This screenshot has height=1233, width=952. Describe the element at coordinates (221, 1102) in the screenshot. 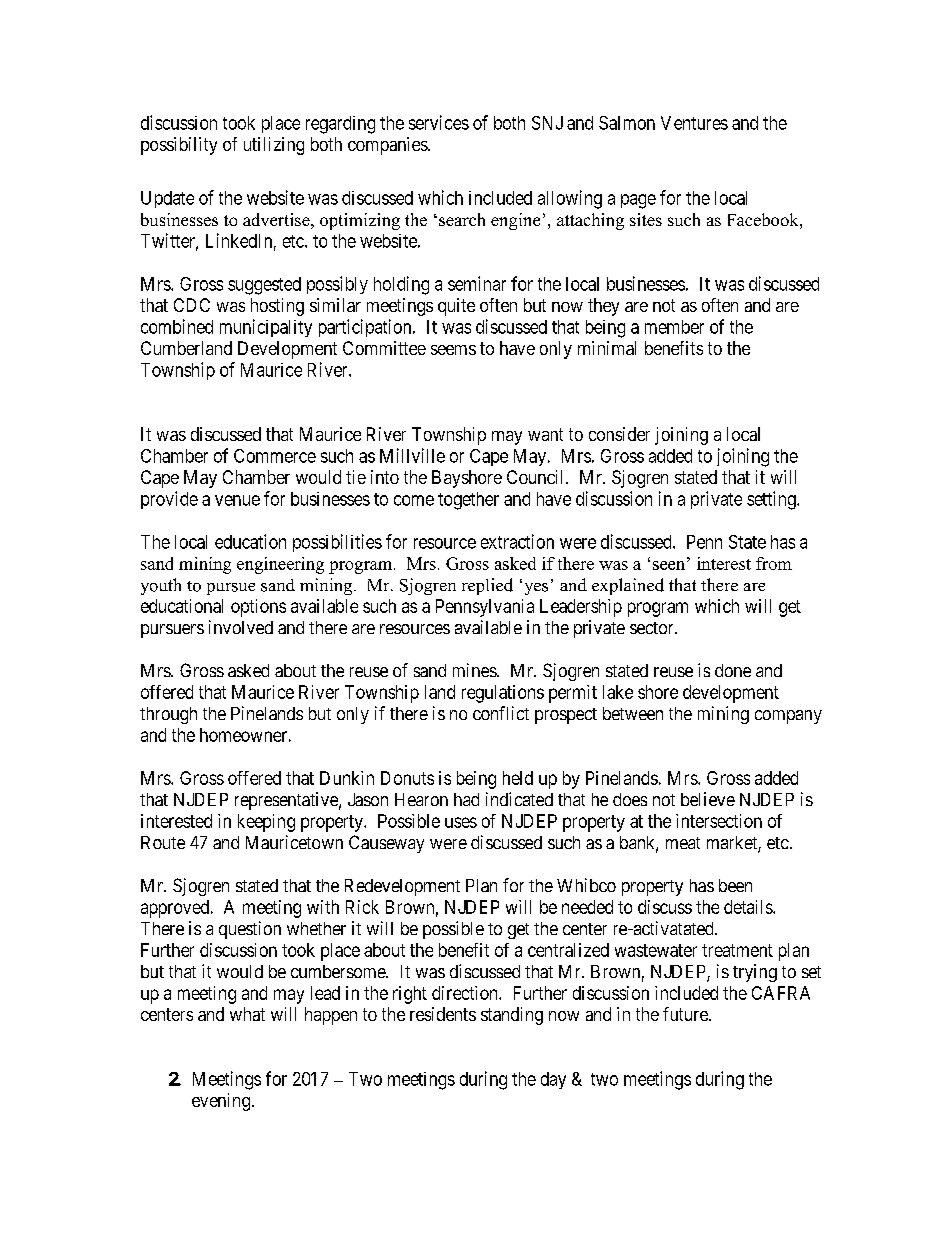

I see `evening` at that location.
